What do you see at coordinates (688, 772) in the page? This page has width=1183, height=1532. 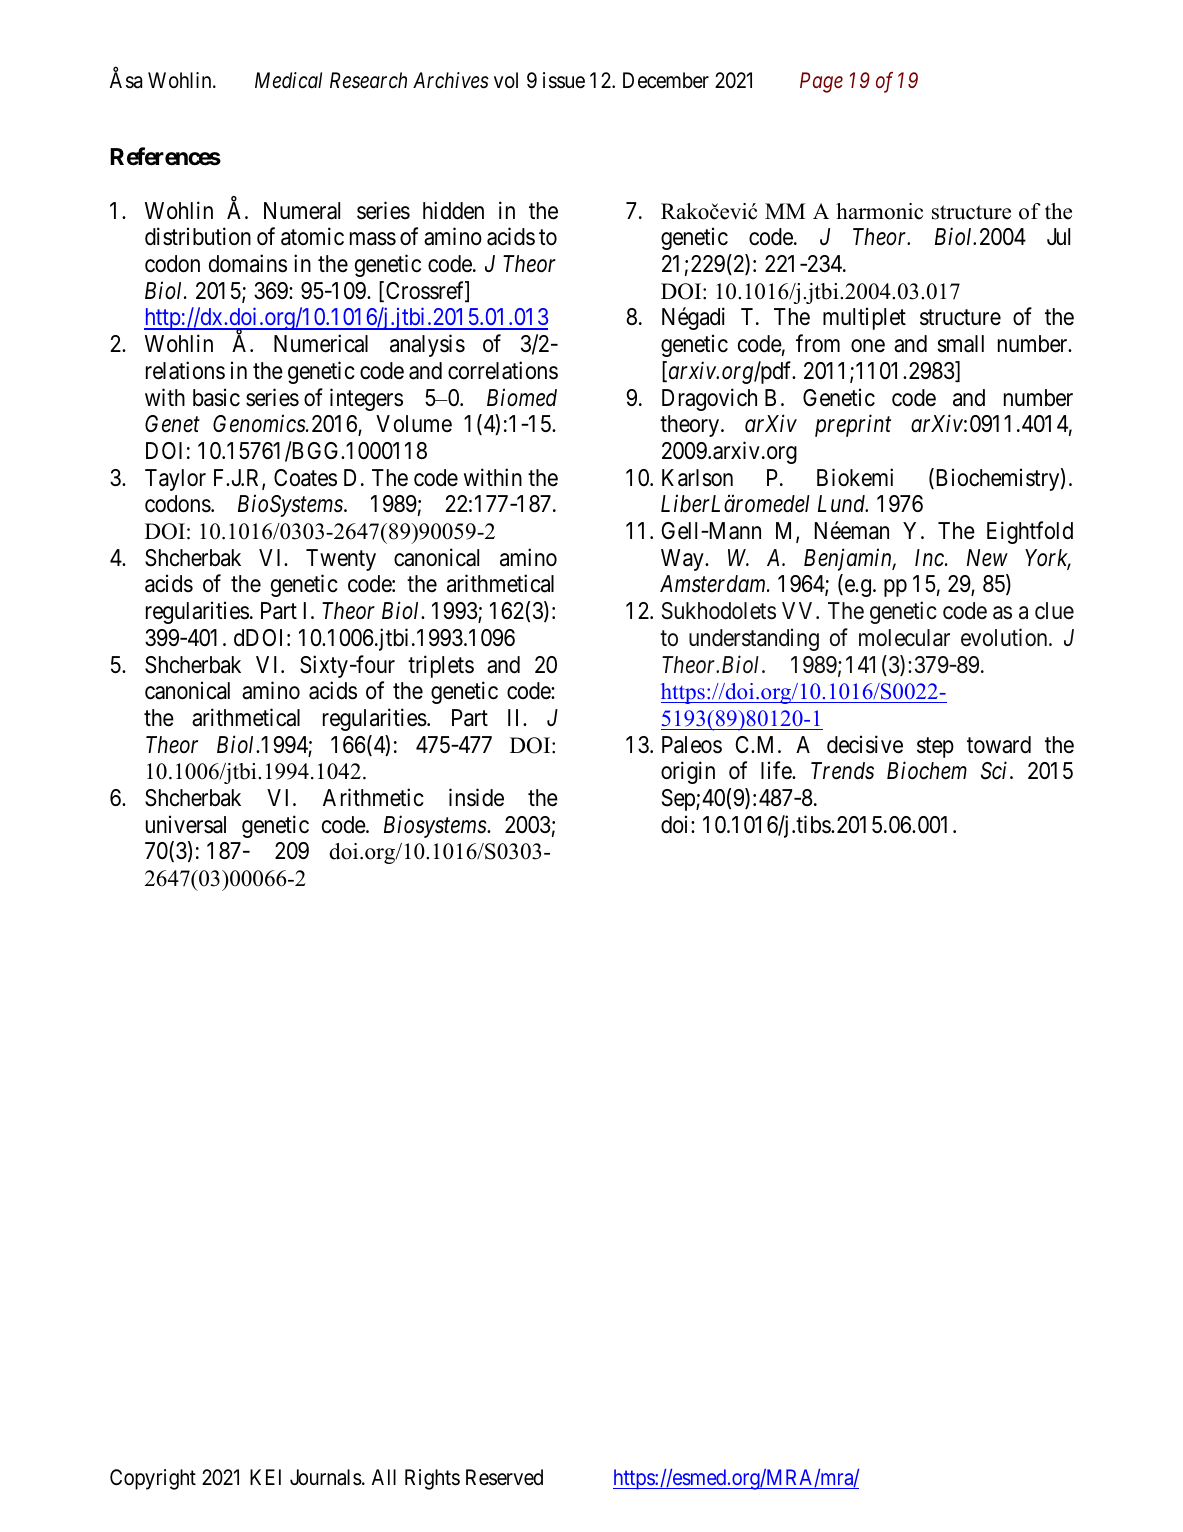 I see `origin` at bounding box center [688, 772].
